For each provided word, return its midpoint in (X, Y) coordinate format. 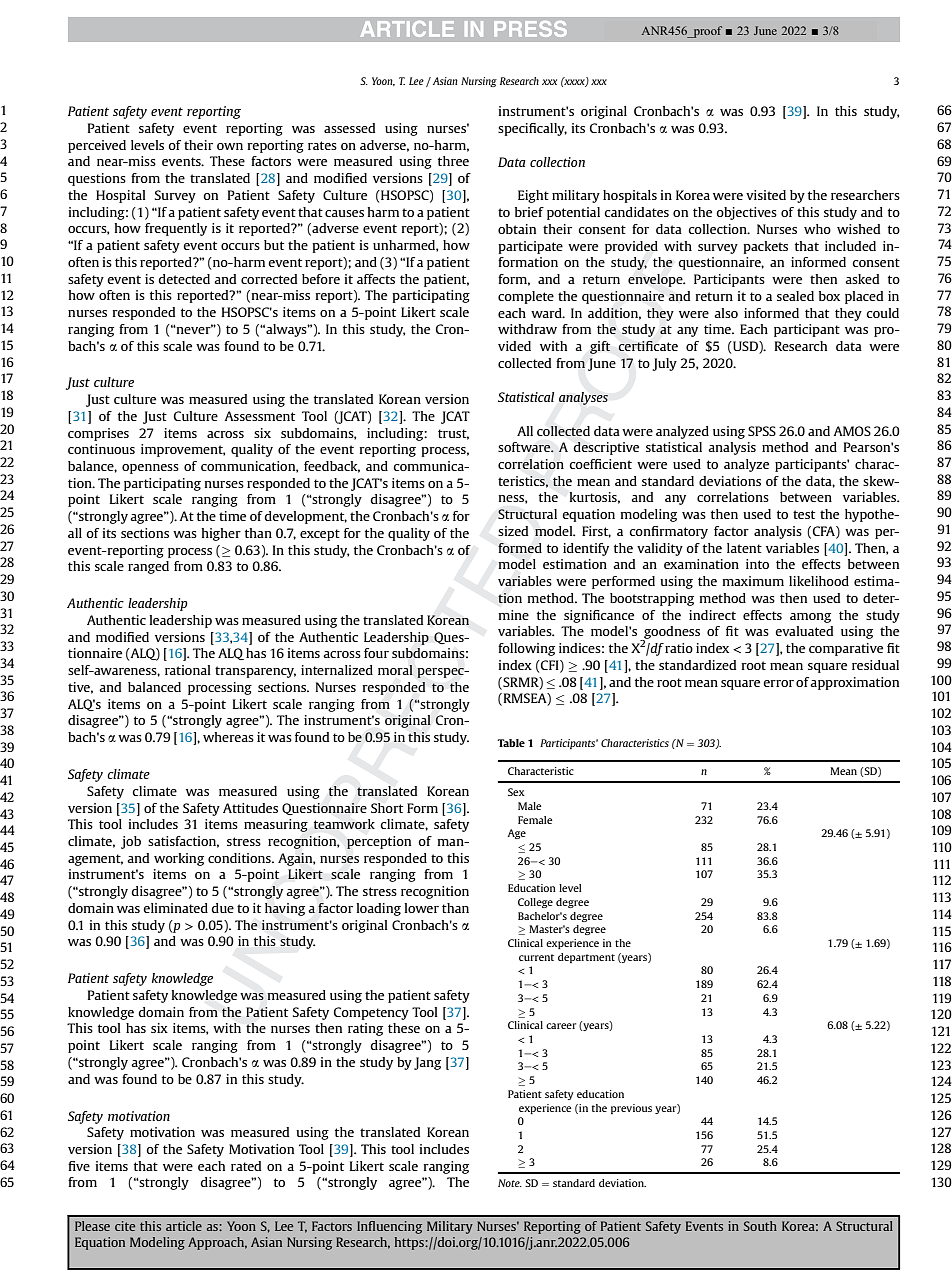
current (536, 957)
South (760, 1226)
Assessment (259, 416)
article (184, 1226)
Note (510, 1183)
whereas (228, 737)
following (526, 649)
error (778, 683)
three (453, 161)
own (230, 146)
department (586, 958)
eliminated (175, 908)
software (525, 447)
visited (766, 195)
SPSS (762, 431)
